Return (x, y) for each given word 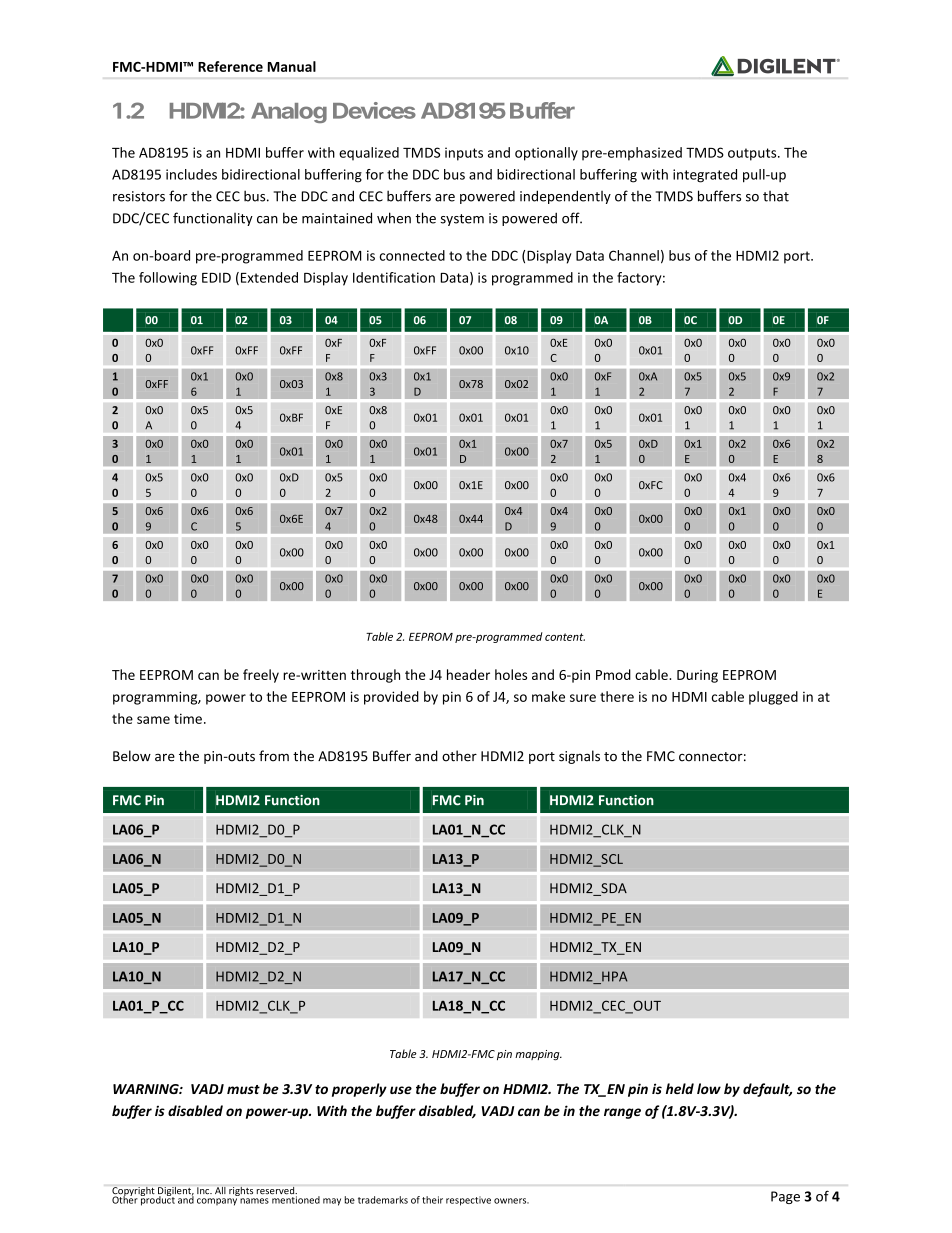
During (697, 676)
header (468, 674)
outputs (753, 154)
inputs (464, 154)
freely (261, 676)
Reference (230, 66)
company (217, 1202)
